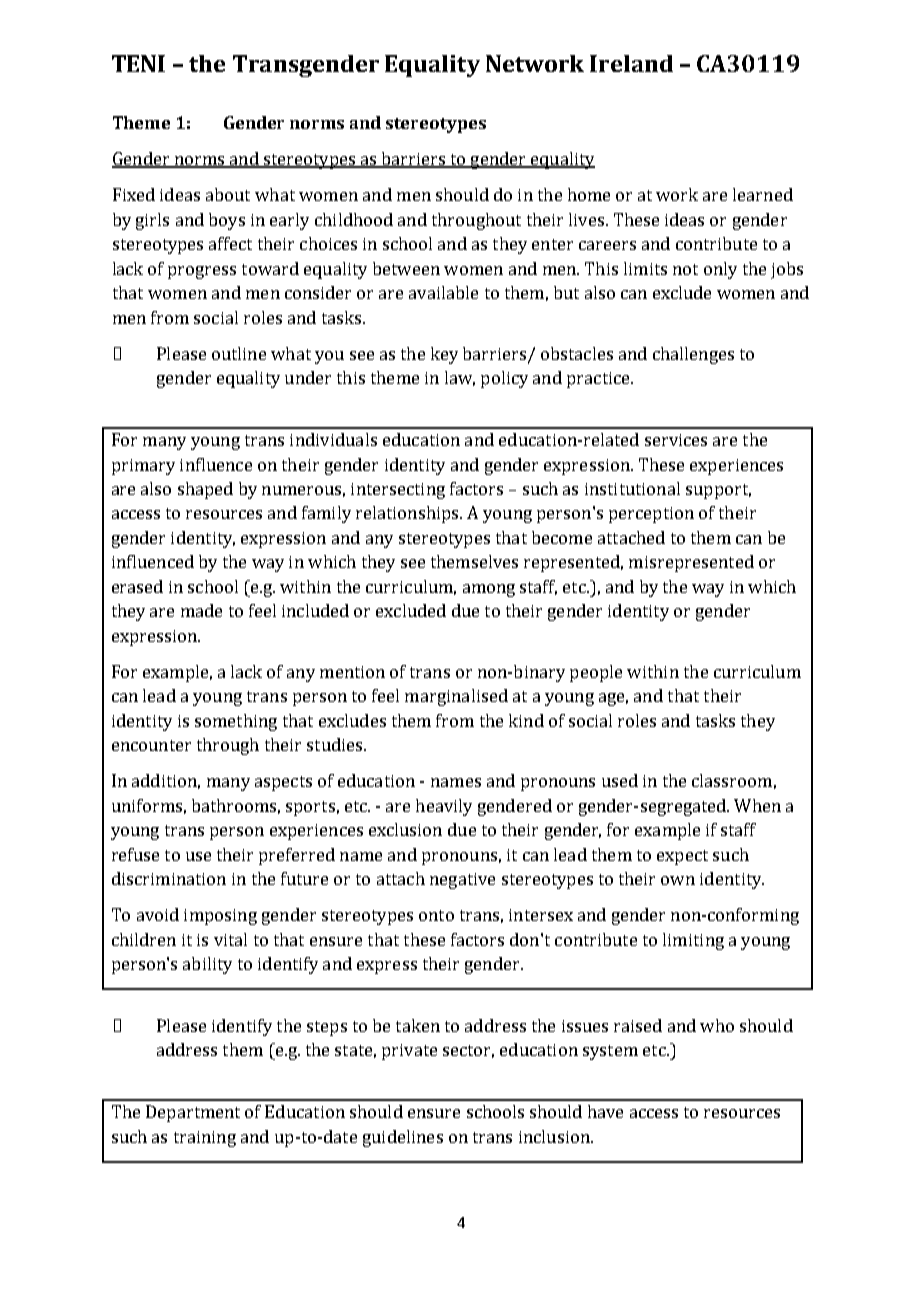 This screenshot has height=1308, width=924. What do you see at coordinates (205, 490) in the screenshot?
I see `shaped` at bounding box center [205, 490].
